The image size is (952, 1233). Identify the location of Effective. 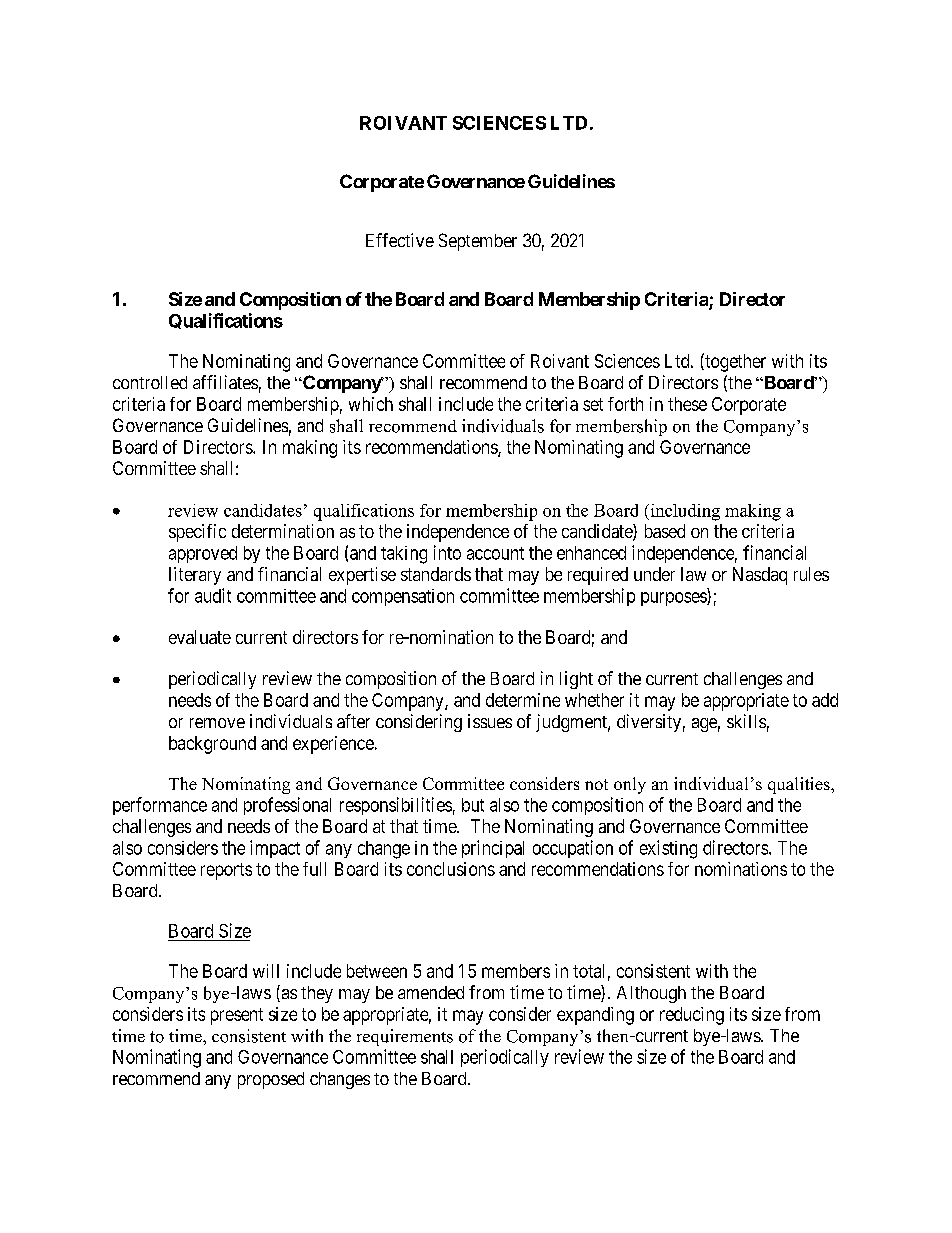
(400, 240).
